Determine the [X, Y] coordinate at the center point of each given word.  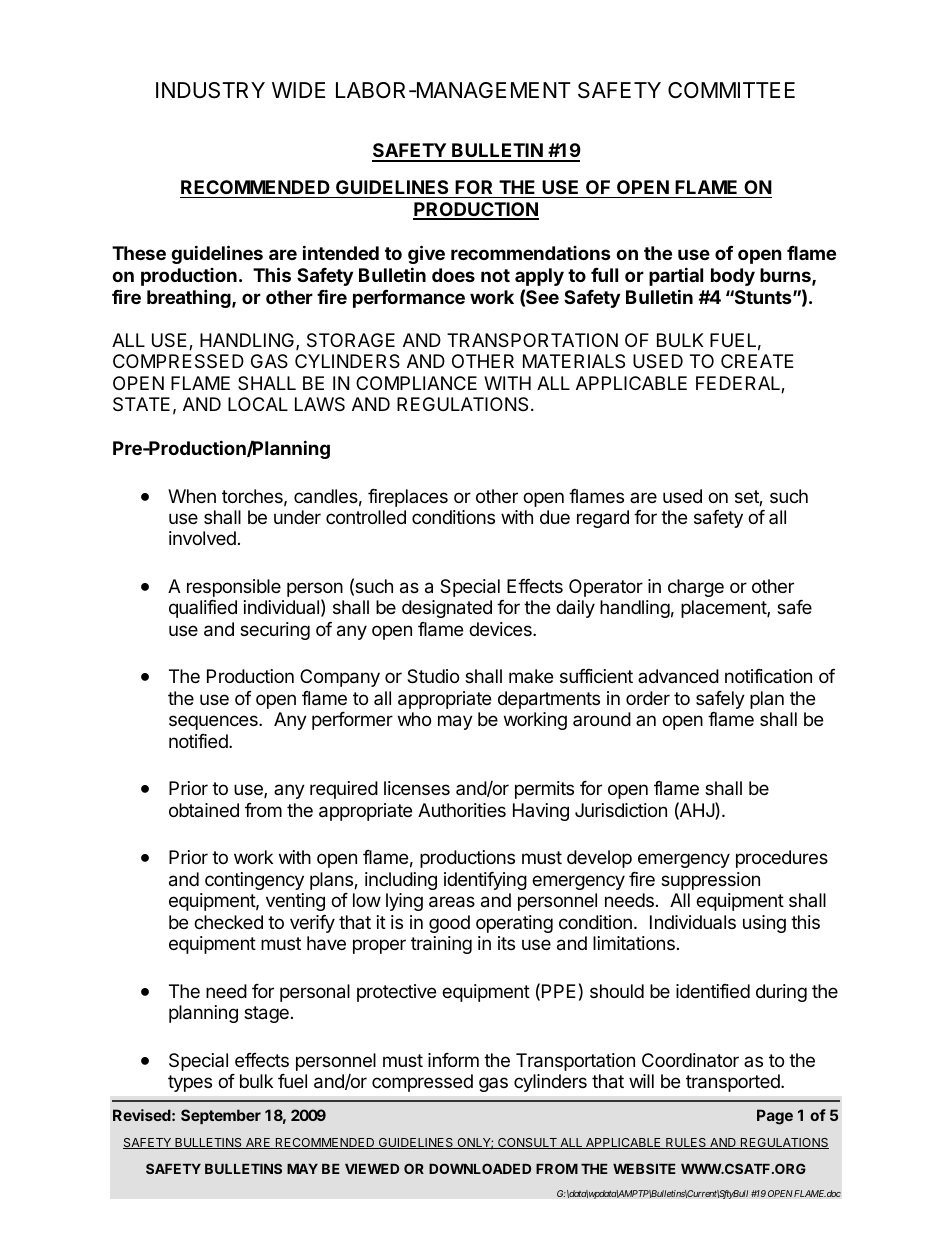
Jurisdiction [621, 810]
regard [603, 519]
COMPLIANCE [416, 383]
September [221, 1116]
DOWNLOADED [480, 1168]
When [192, 496]
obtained [204, 810]
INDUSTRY [210, 90]
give [426, 254]
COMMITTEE [731, 90]
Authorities [462, 810]
